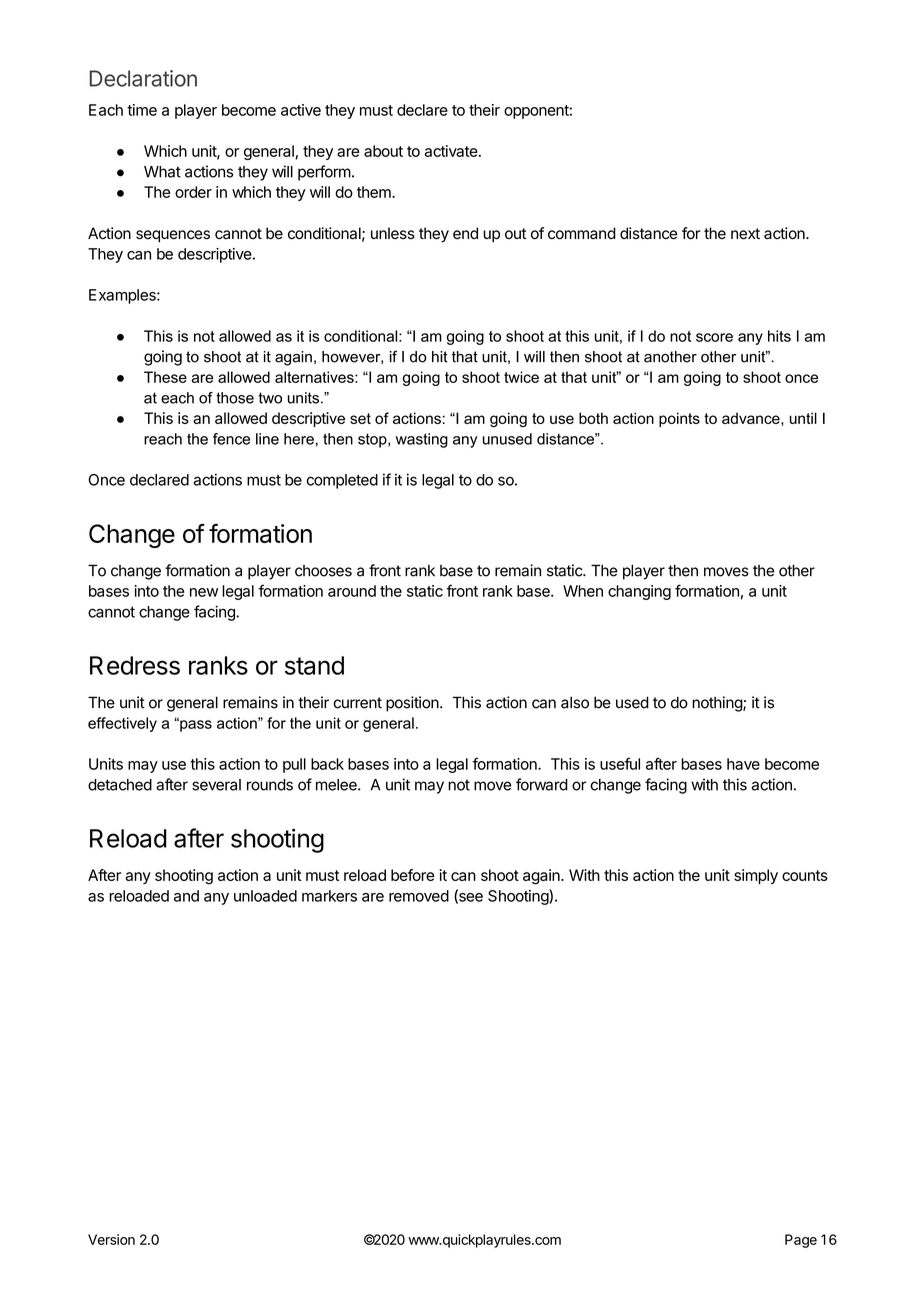  I want to click on time, so click(142, 110).
